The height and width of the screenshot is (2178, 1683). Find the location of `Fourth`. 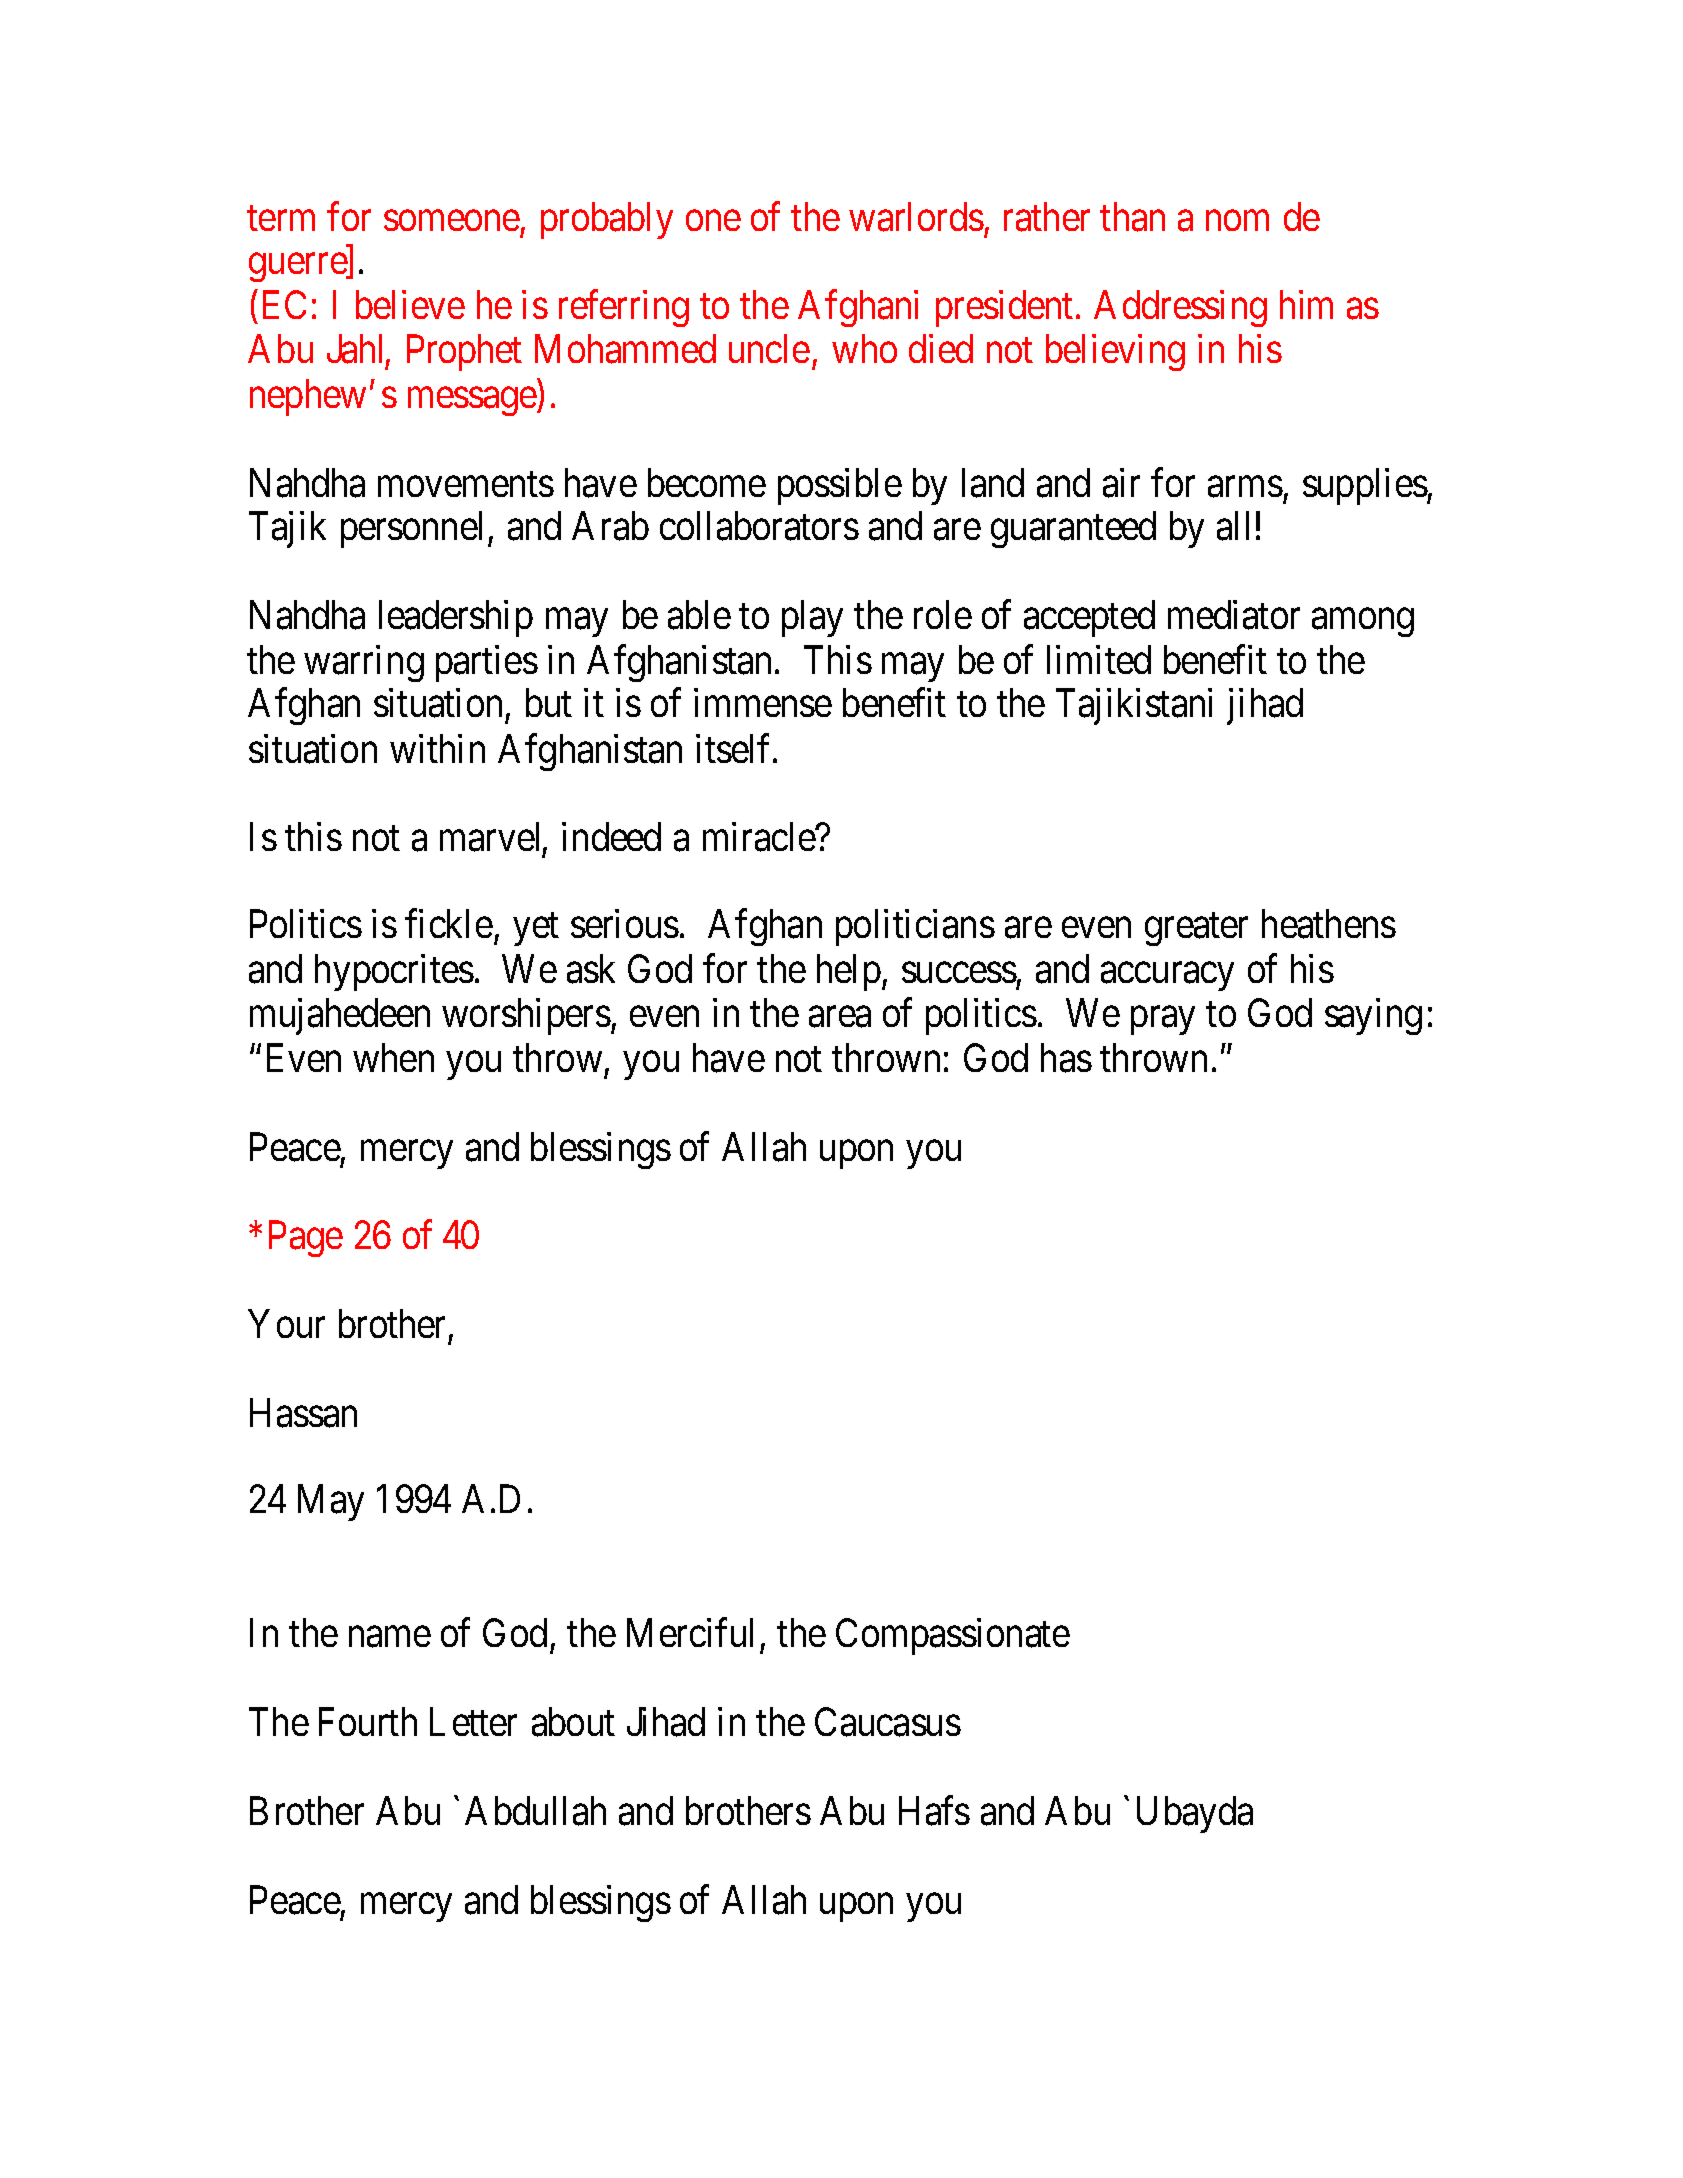

Fourth is located at coordinates (368, 1721).
